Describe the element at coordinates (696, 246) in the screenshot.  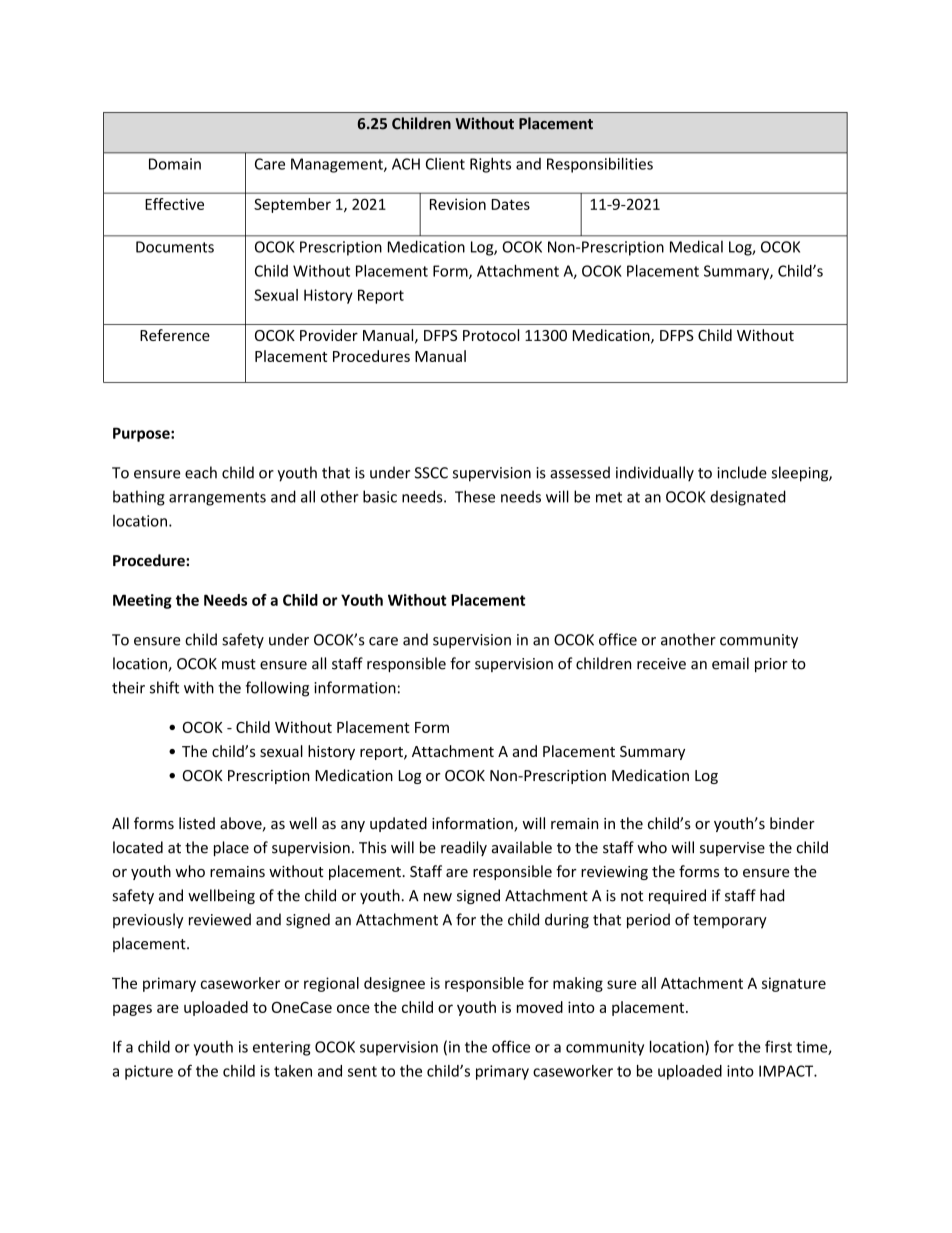
I see `Medical` at that location.
